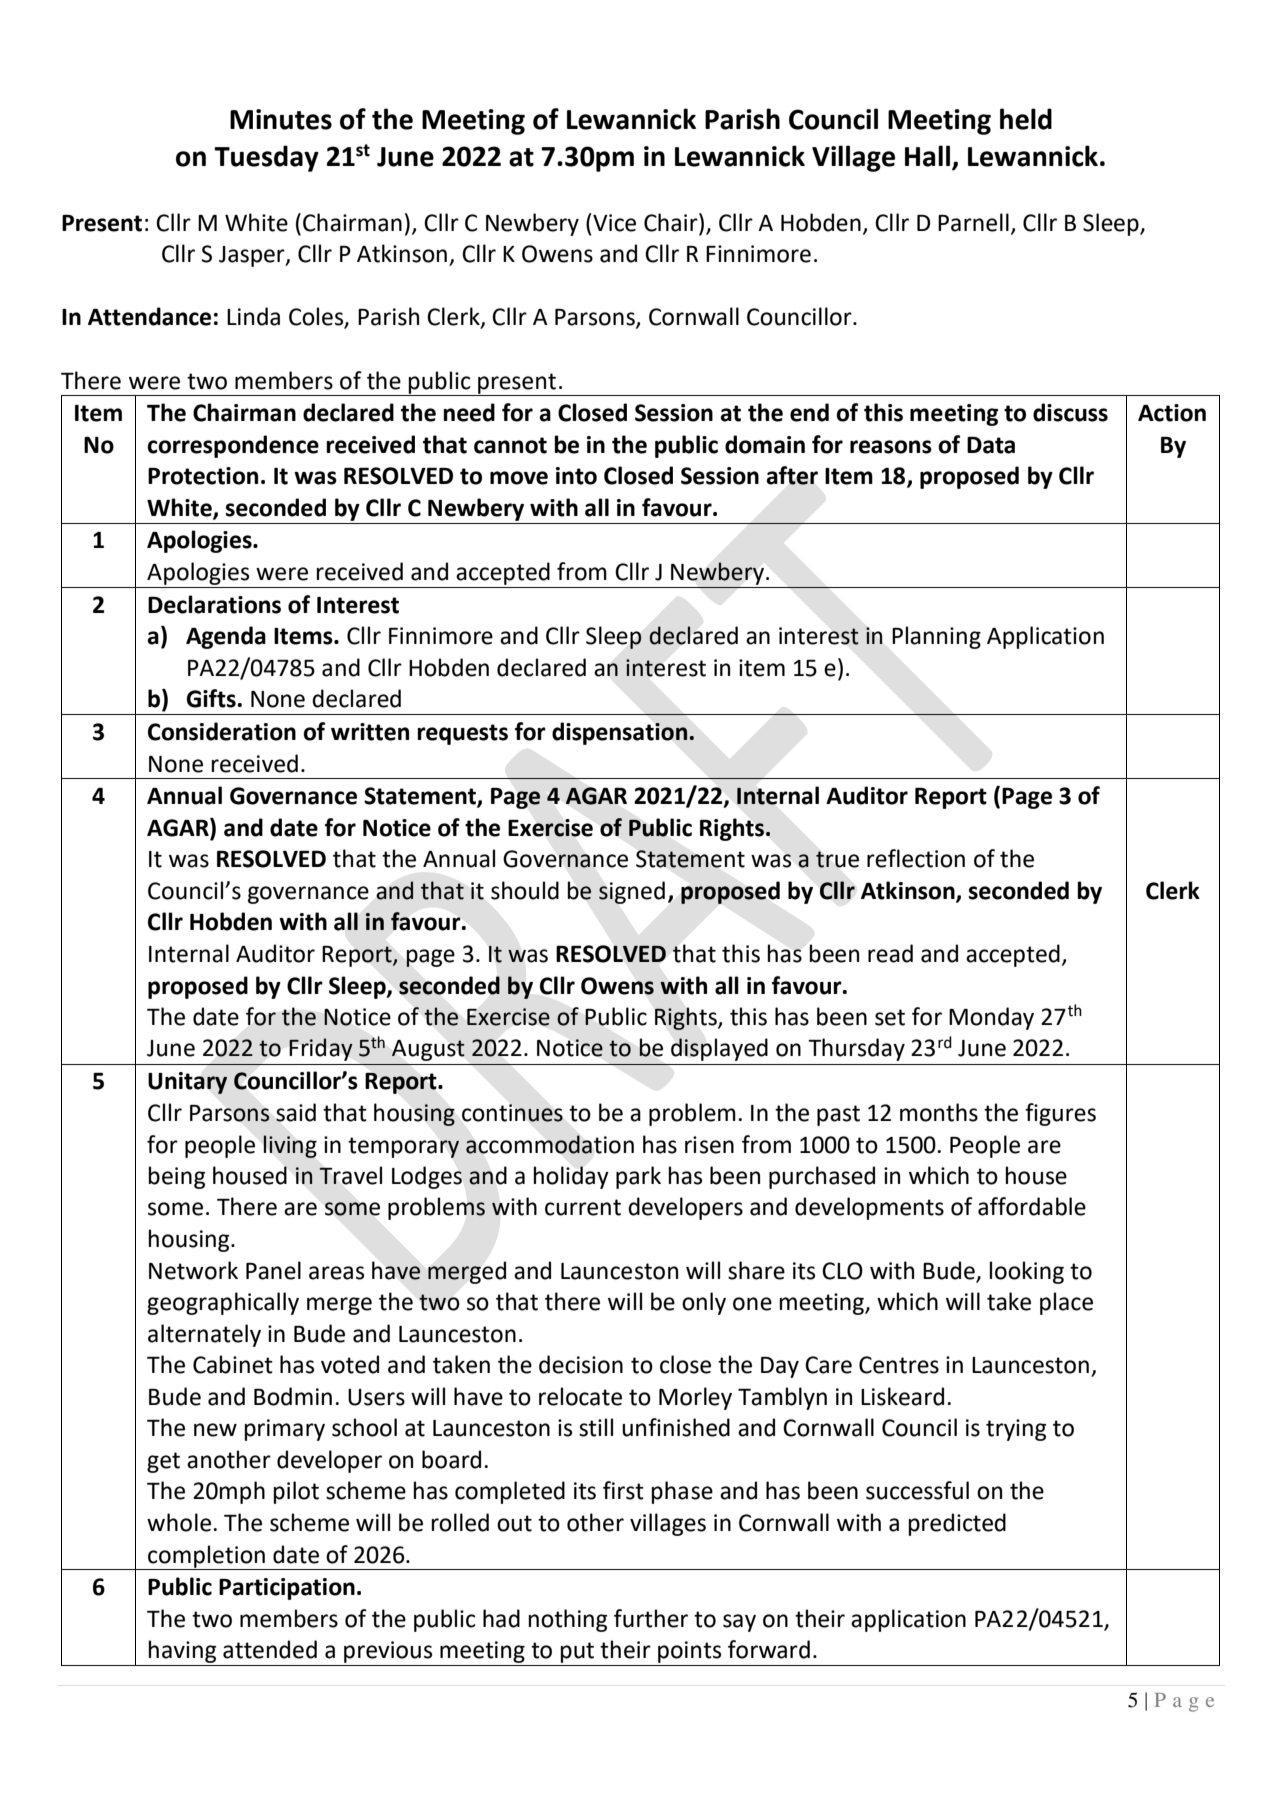 The width and height of the page is (1282, 1813). What do you see at coordinates (222, 731) in the page?
I see `Consideration` at bounding box center [222, 731].
